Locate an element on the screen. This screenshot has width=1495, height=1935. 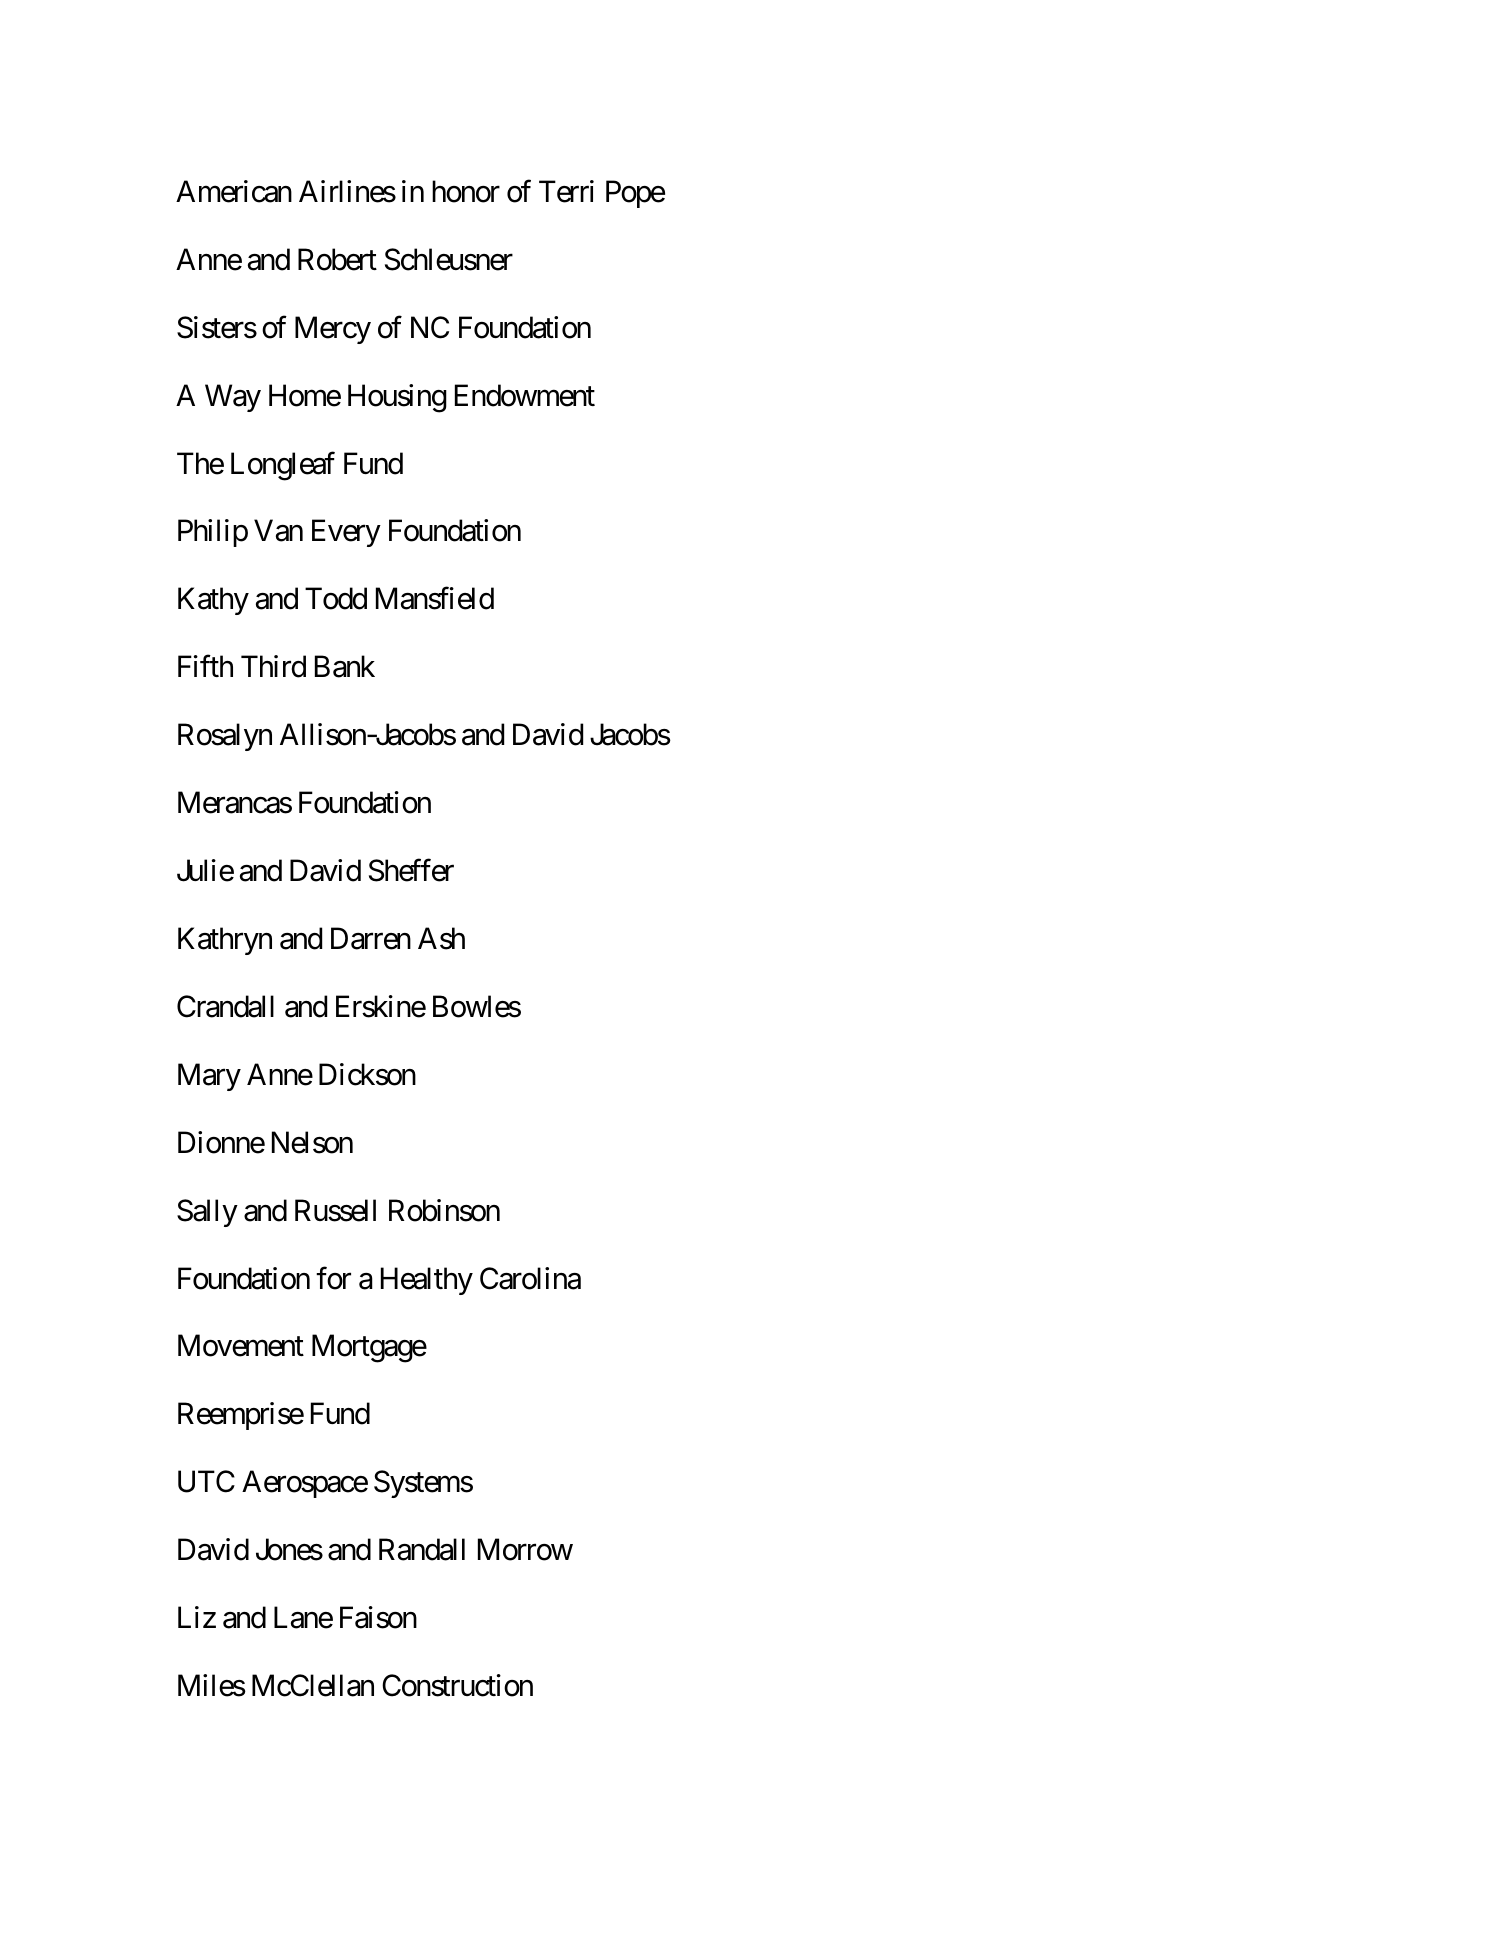
Terri is located at coordinates (566, 191).
